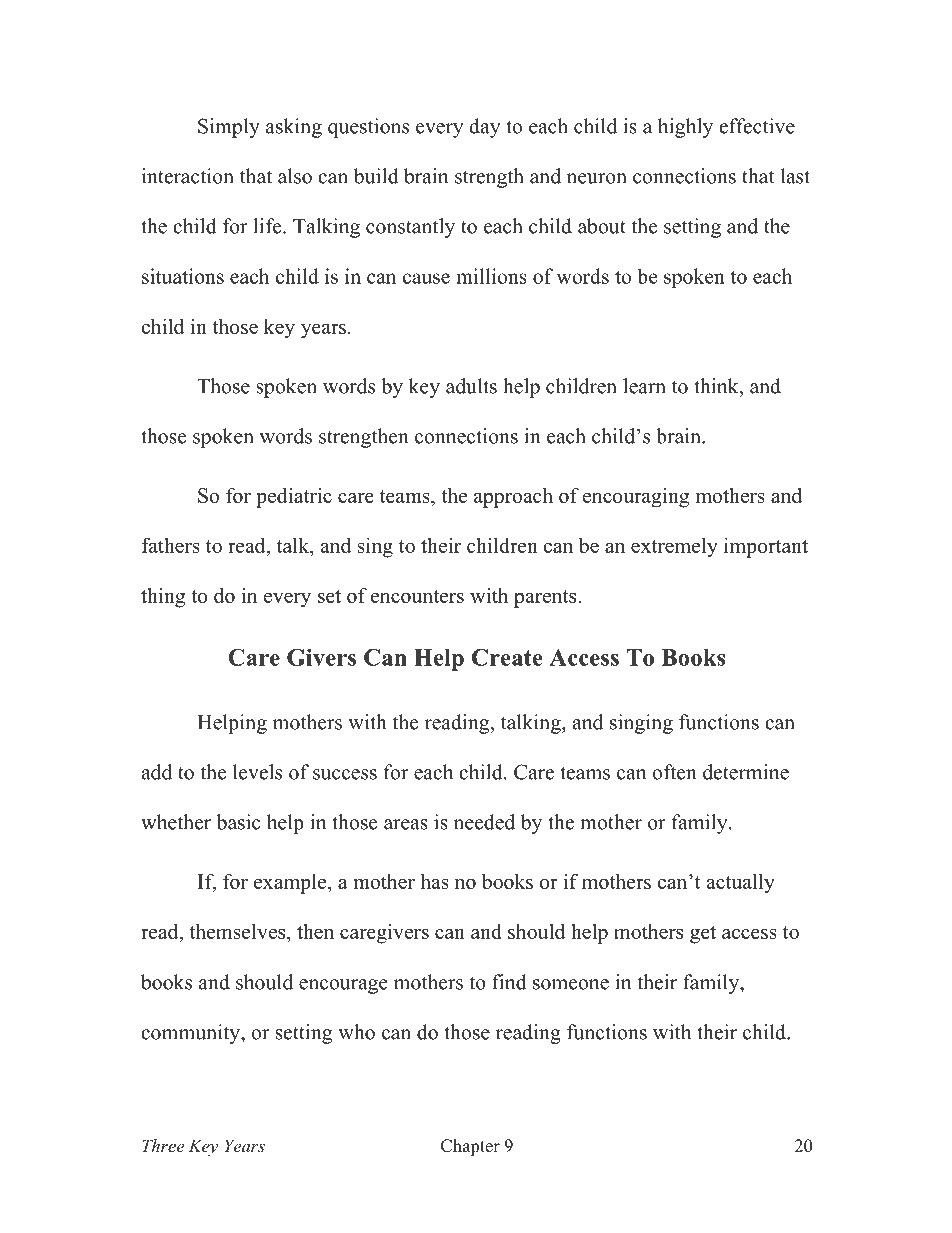 Image resolution: width=952 pixels, height=1233 pixels. I want to click on someone, so click(571, 984).
